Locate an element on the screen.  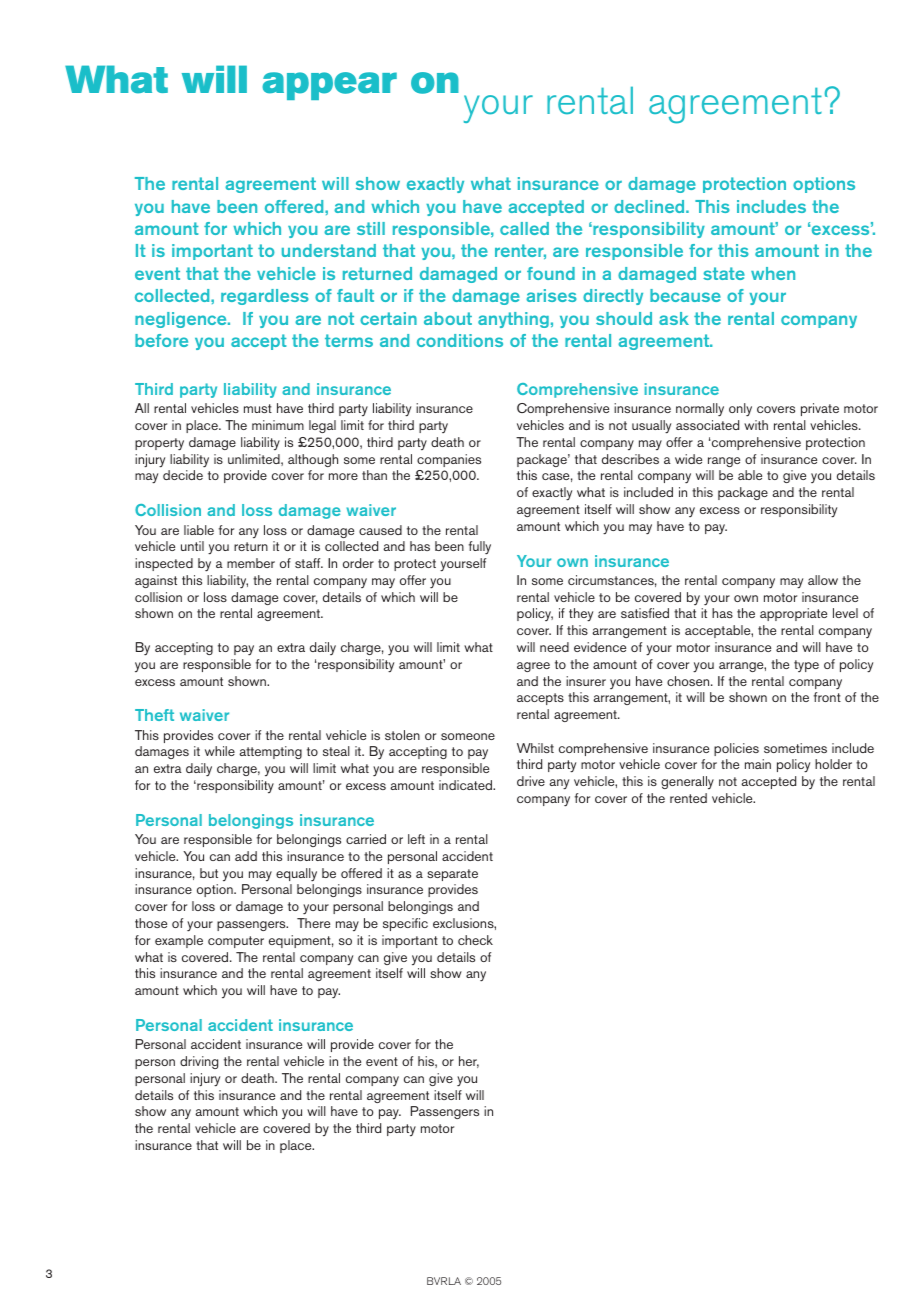
when is located at coordinates (773, 273).
